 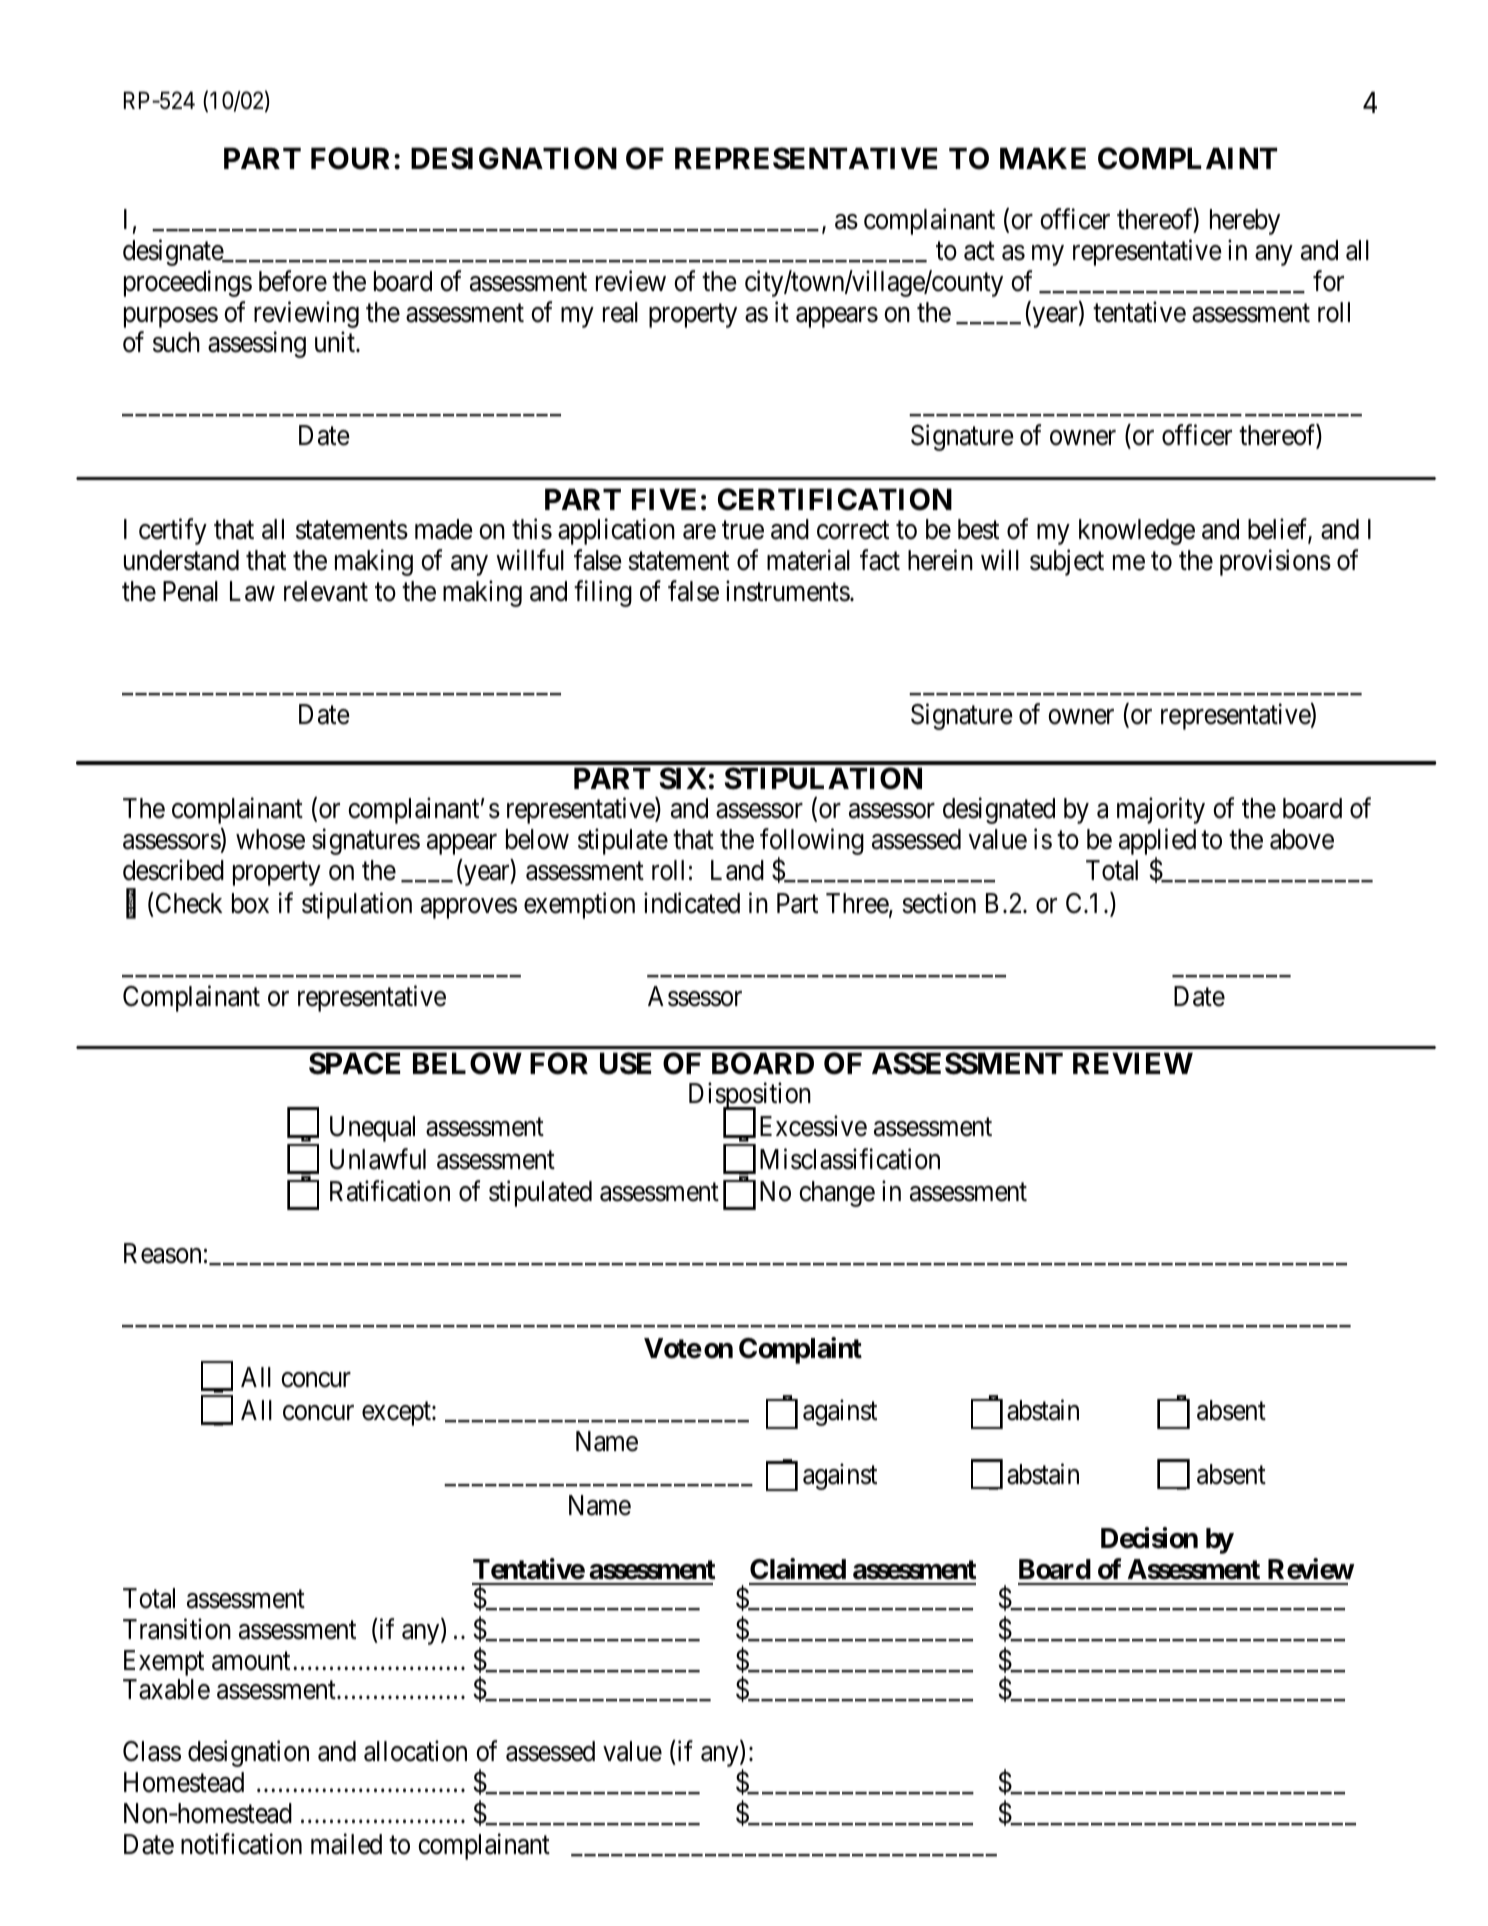 I want to click on mailed, so click(x=346, y=1844).
